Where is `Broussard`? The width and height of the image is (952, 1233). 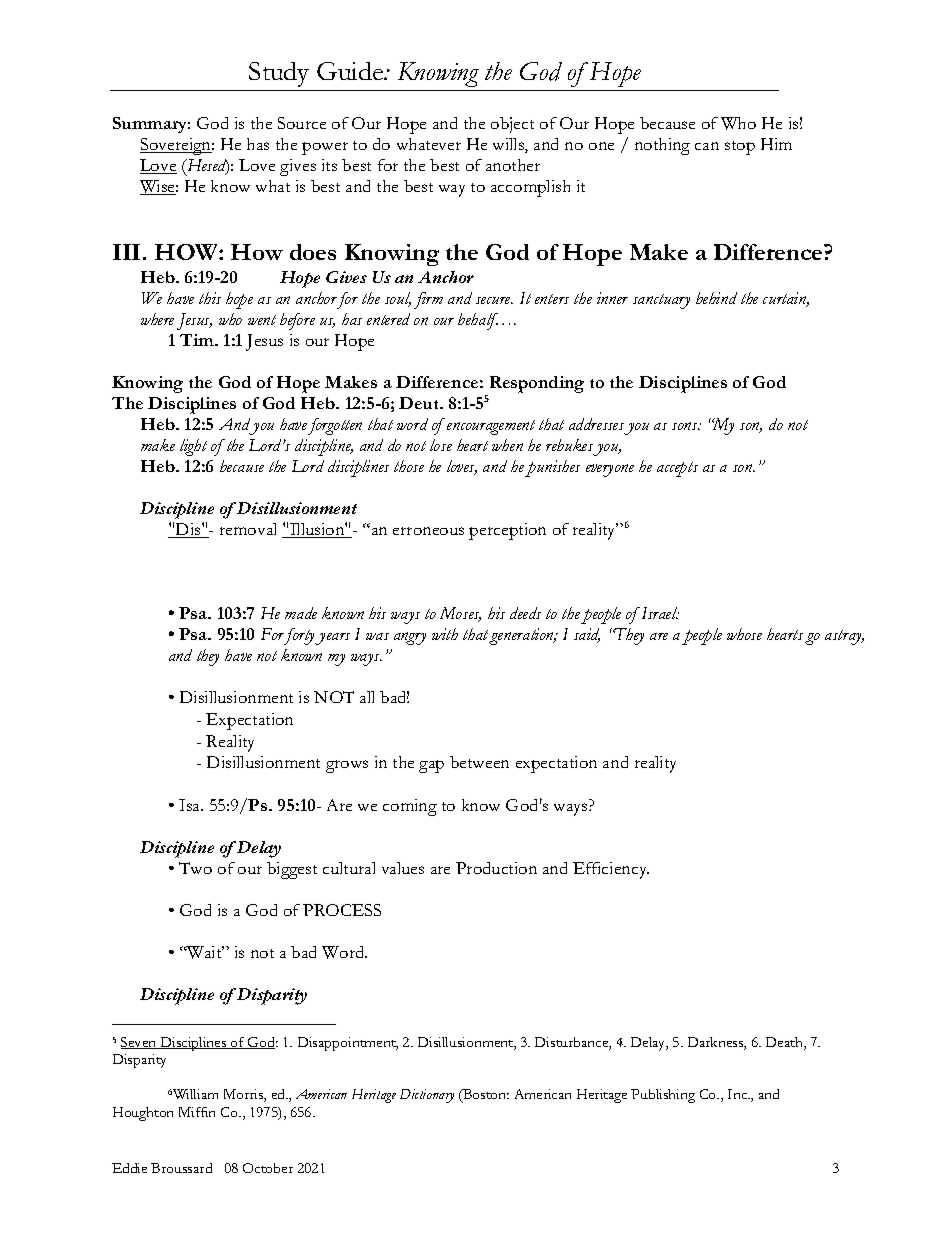
Broussard is located at coordinates (181, 1168).
